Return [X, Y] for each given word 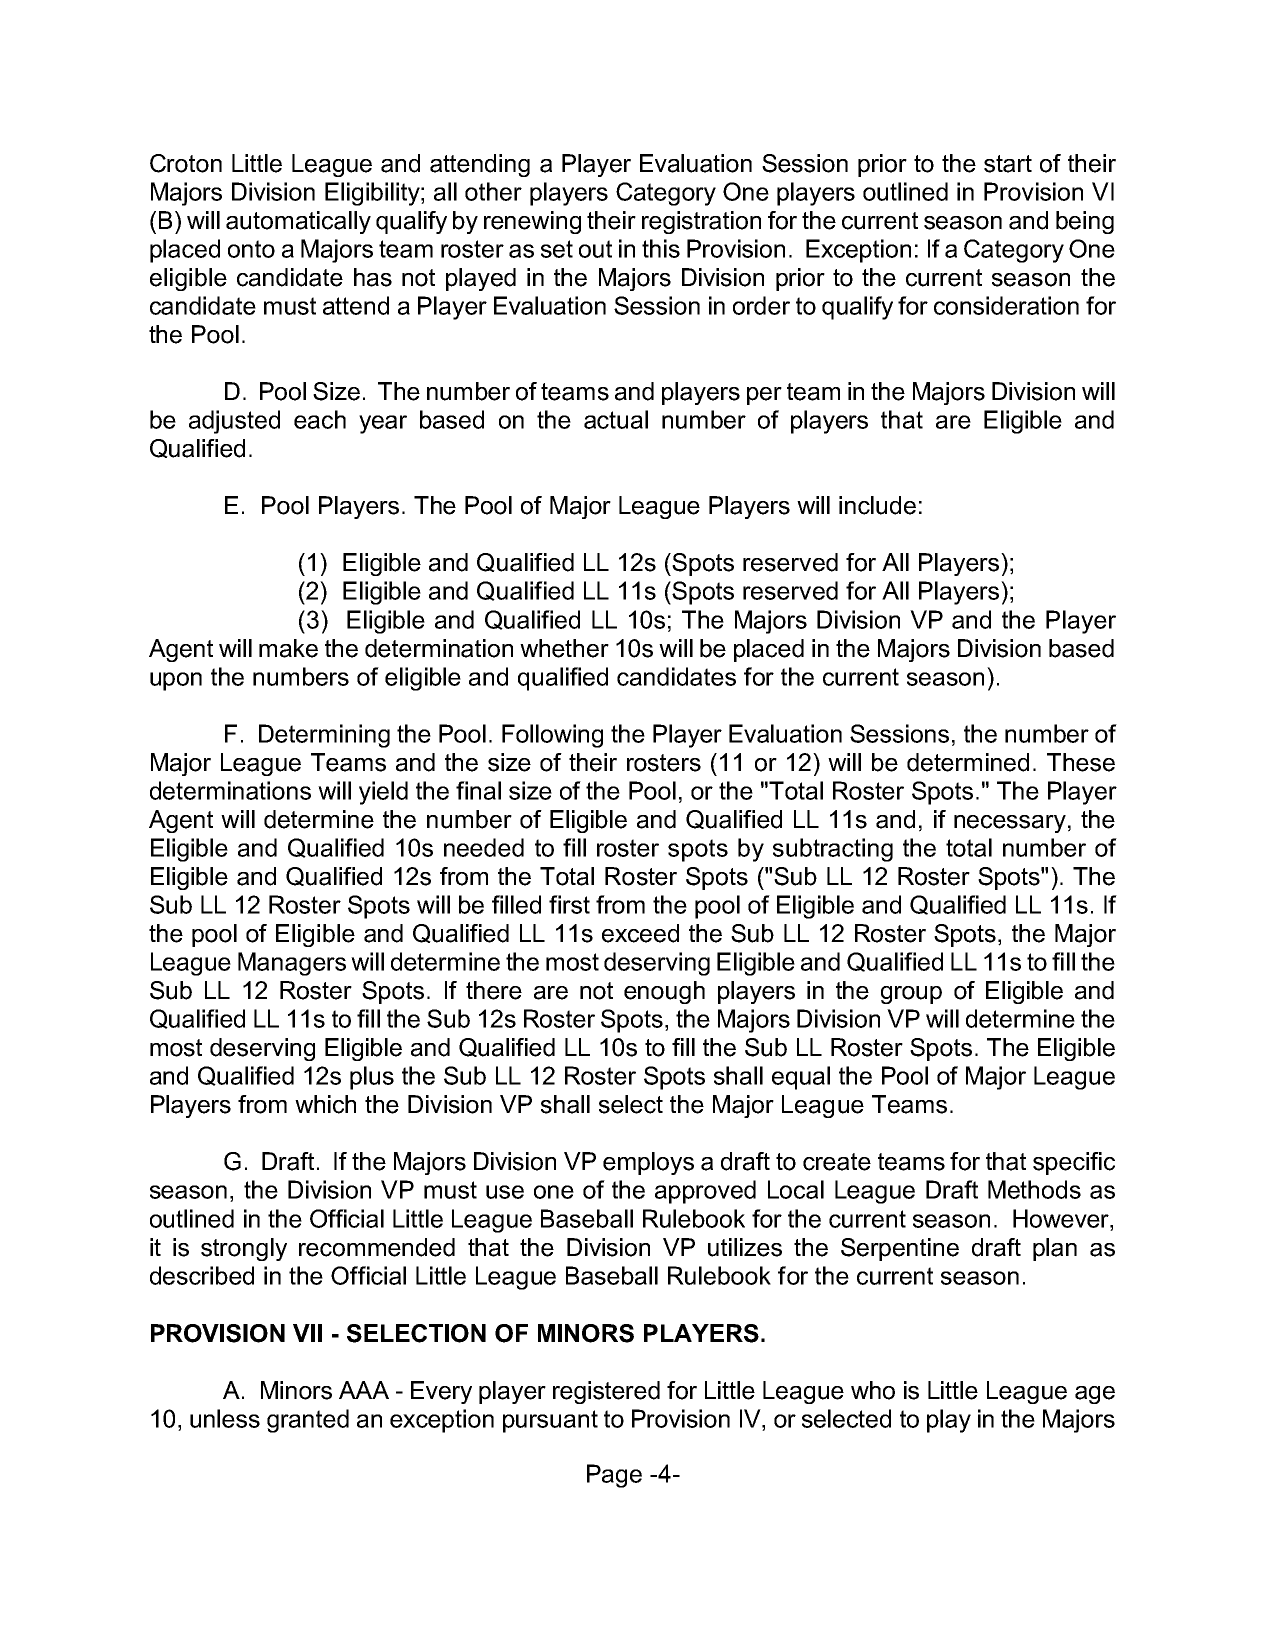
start [1008, 164]
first [569, 904]
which [325, 1104]
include [877, 505]
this [661, 248]
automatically [298, 222]
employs [648, 1163]
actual [616, 419]
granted [308, 1421]
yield [383, 793]
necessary [1010, 824]
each [320, 419]
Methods [1034, 1189]
